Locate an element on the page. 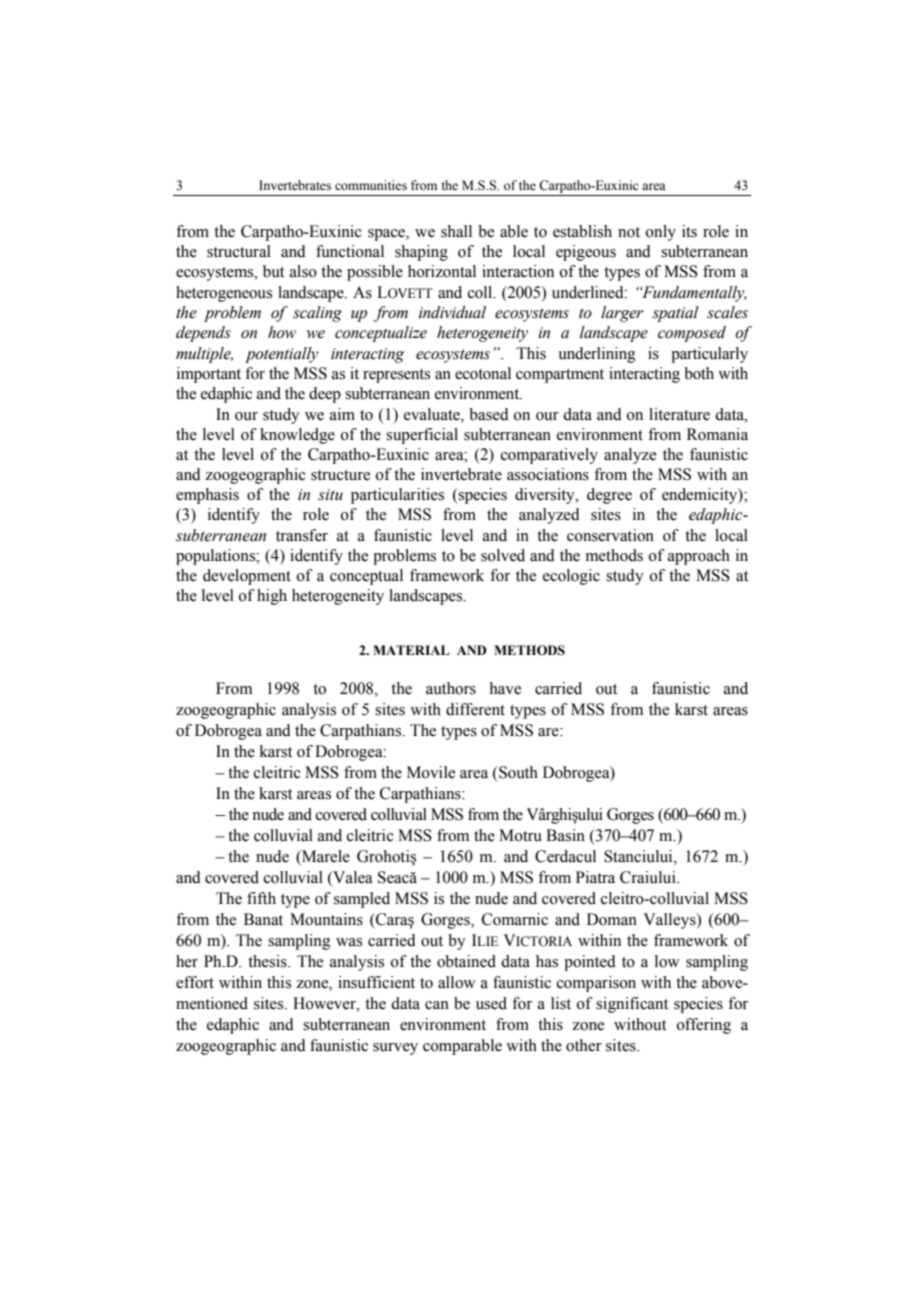 The width and height of the document is (924, 1308). used is located at coordinates (491, 1003).
